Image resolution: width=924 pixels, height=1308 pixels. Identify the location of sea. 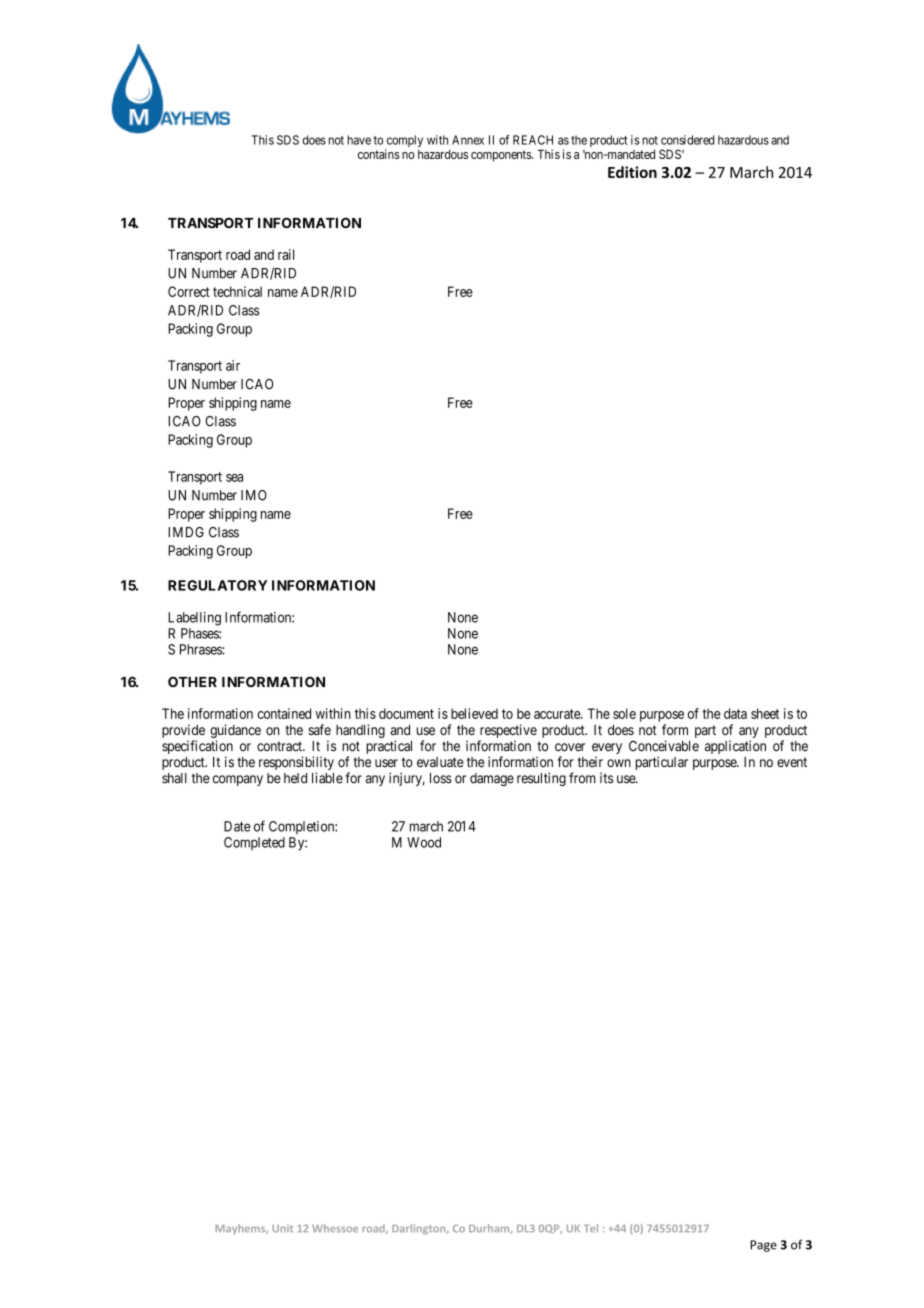
(234, 478).
